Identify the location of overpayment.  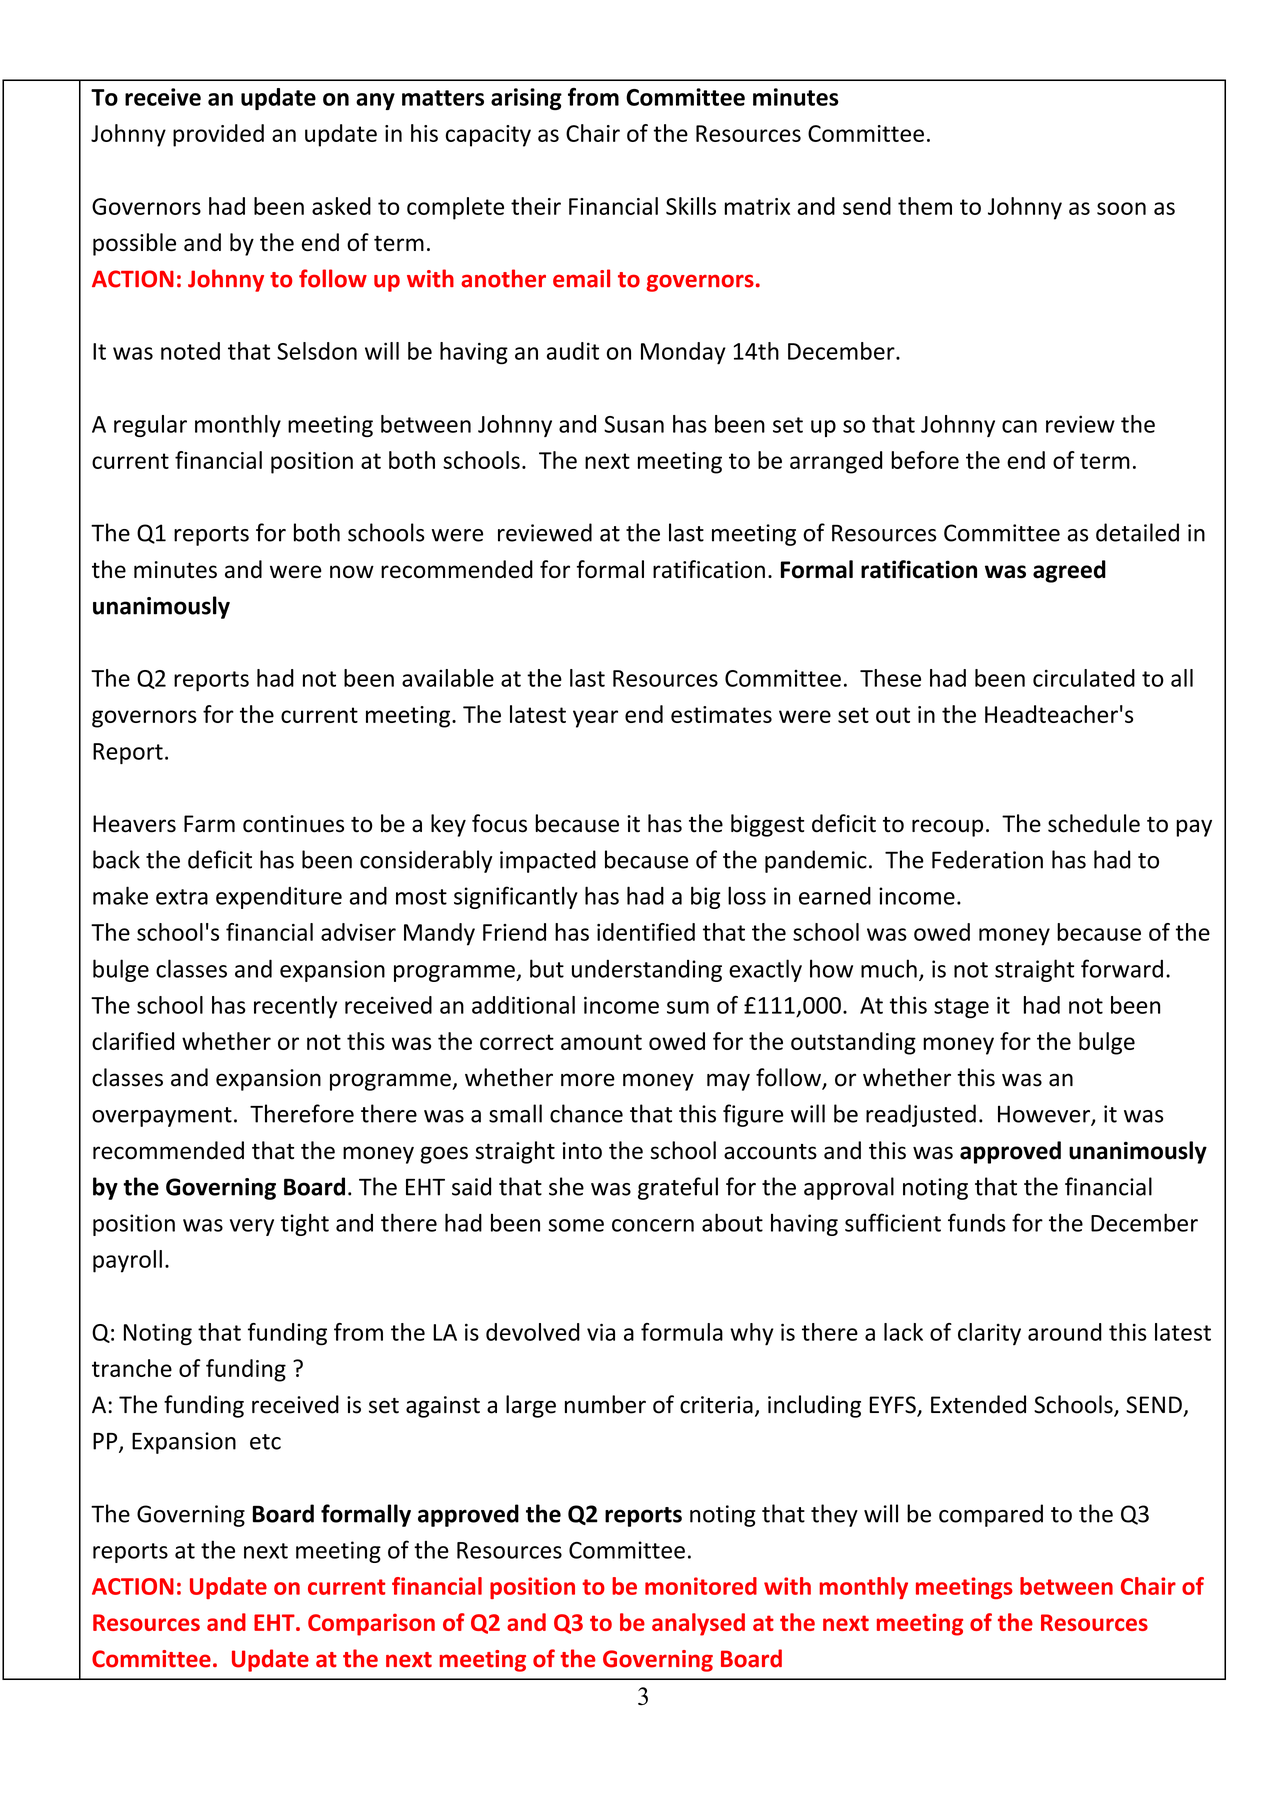
(162, 1117).
